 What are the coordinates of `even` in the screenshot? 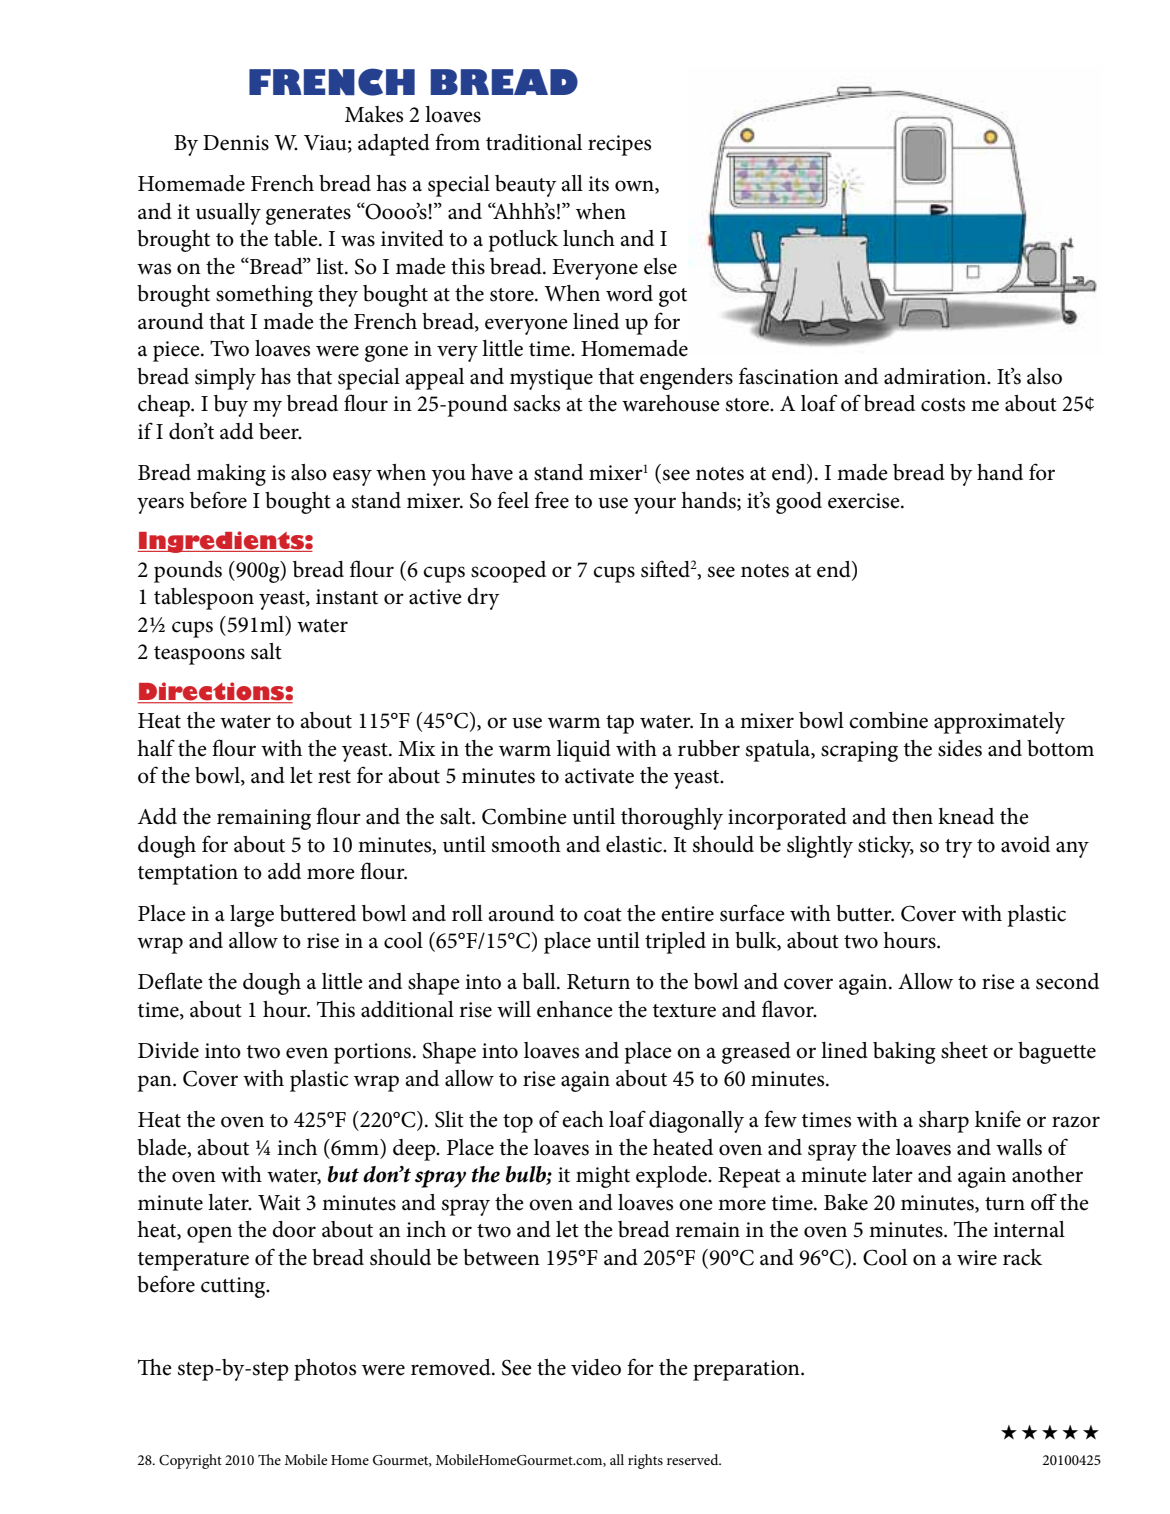 It's located at (307, 1053).
